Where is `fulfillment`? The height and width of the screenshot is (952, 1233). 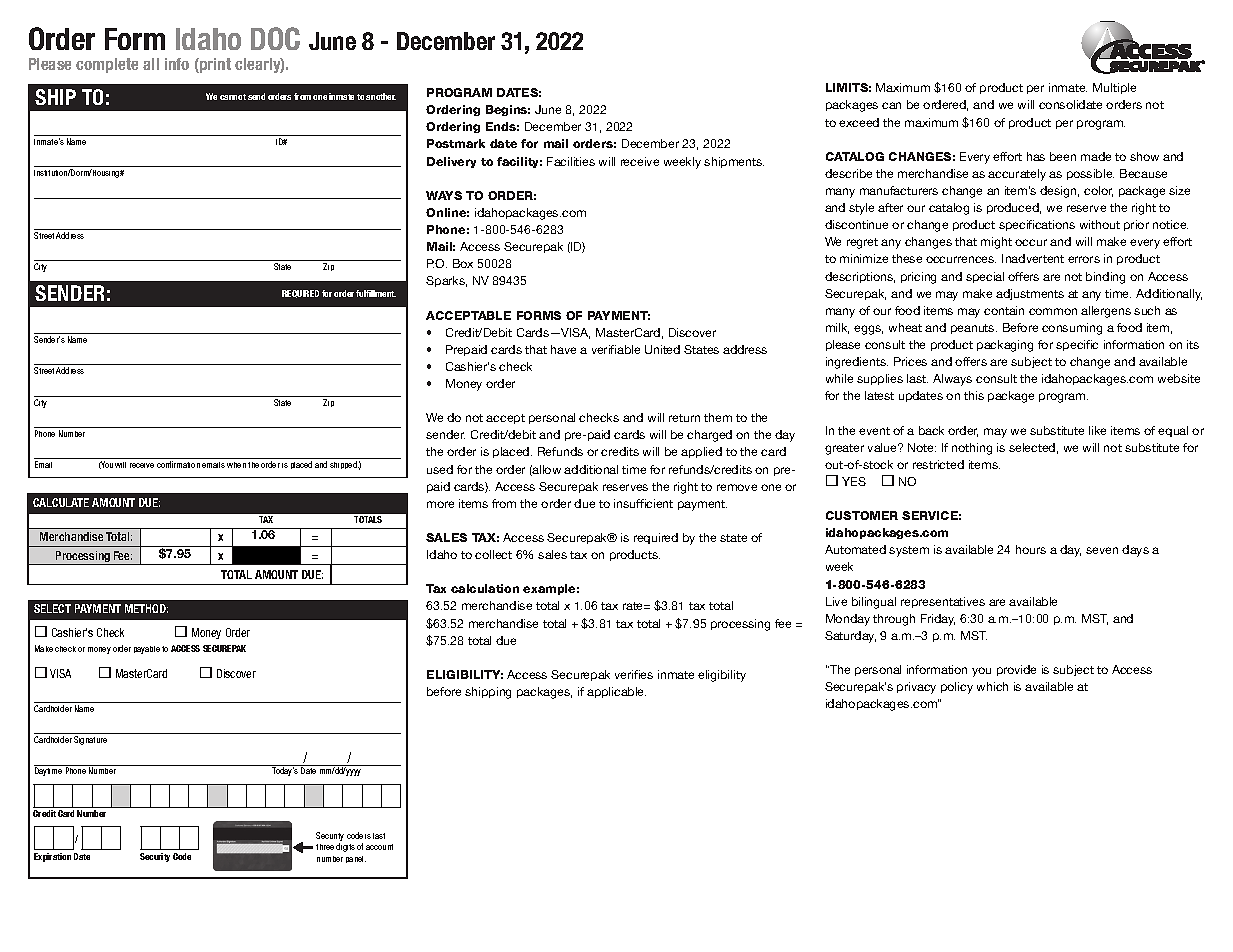 fulfillment is located at coordinates (376, 293).
